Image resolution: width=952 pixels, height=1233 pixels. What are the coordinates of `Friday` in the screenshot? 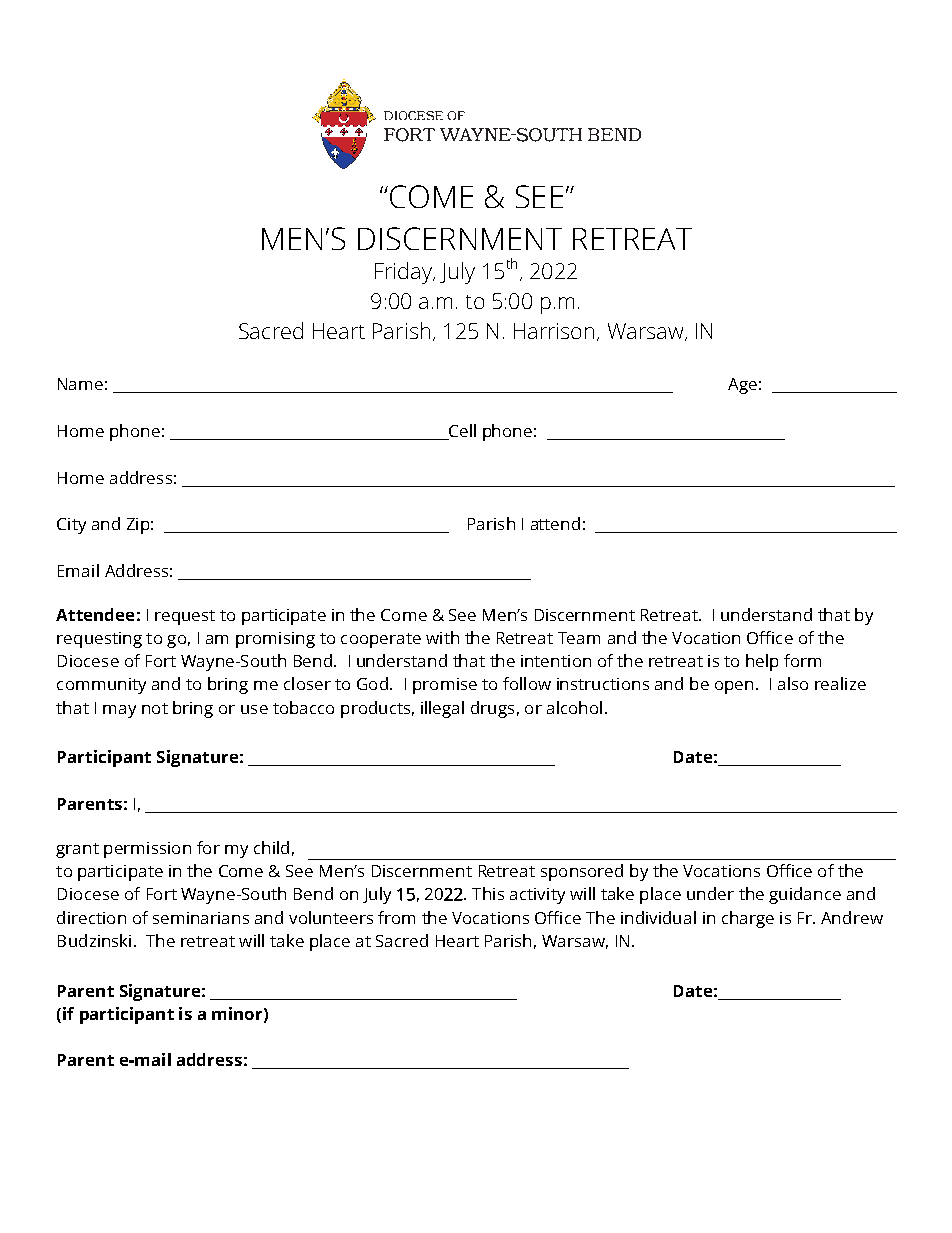 It's located at (404, 273).
